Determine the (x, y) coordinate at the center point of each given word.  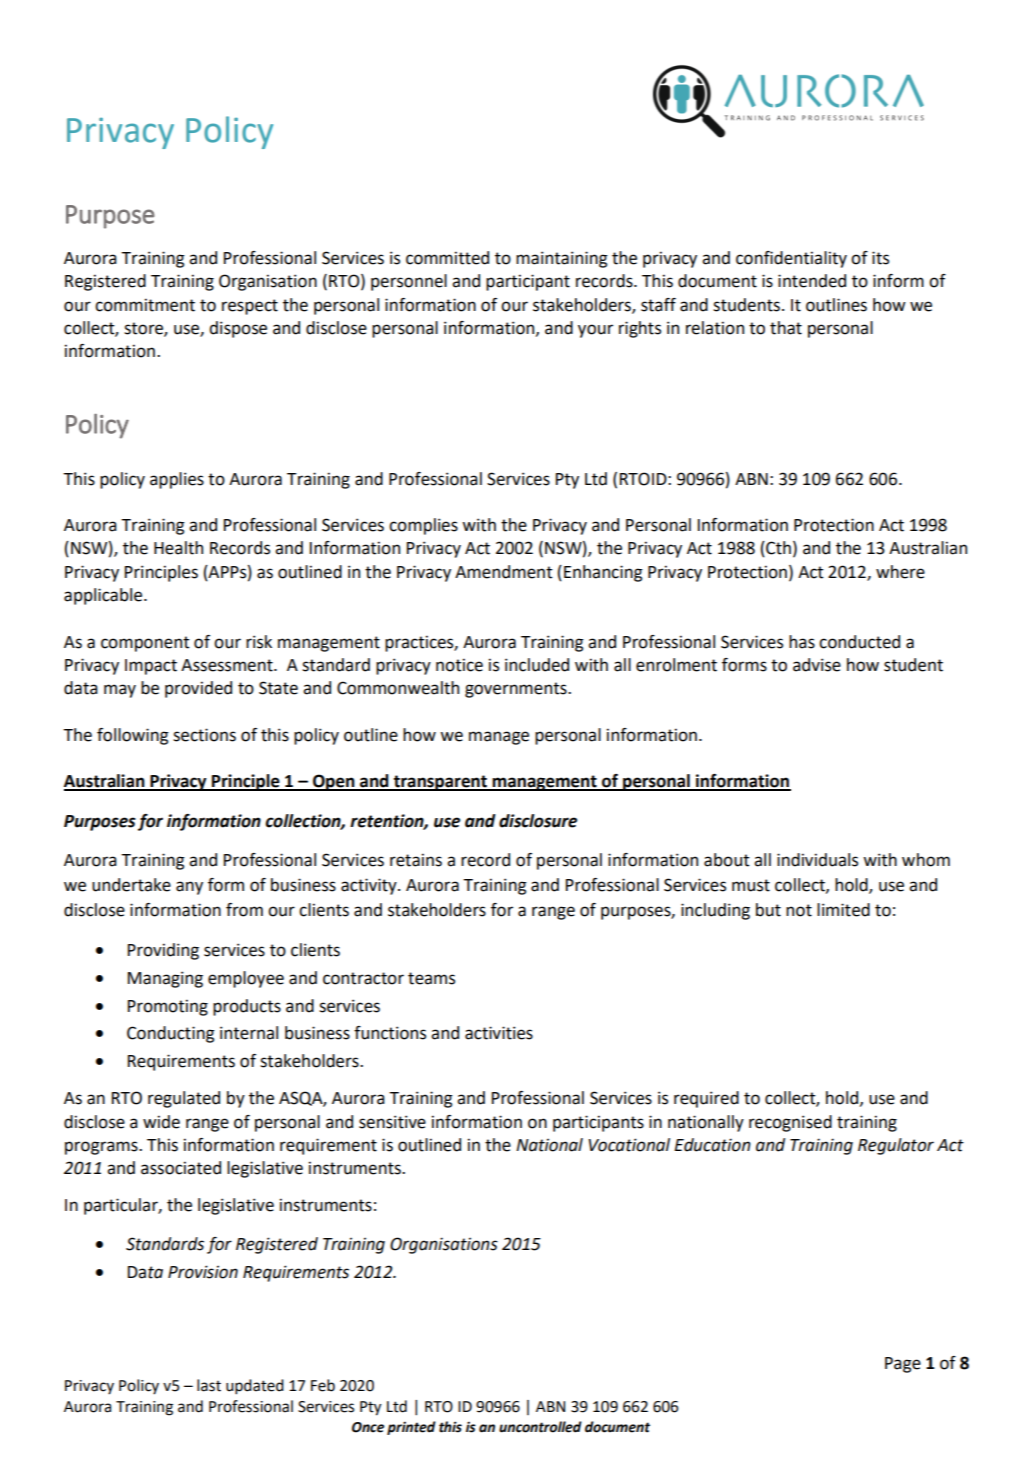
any (189, 888)
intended (812, 281)
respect (250, 307)
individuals (817, 860)
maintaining (562, 259)
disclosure (538, 821)
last (209, 1385)
